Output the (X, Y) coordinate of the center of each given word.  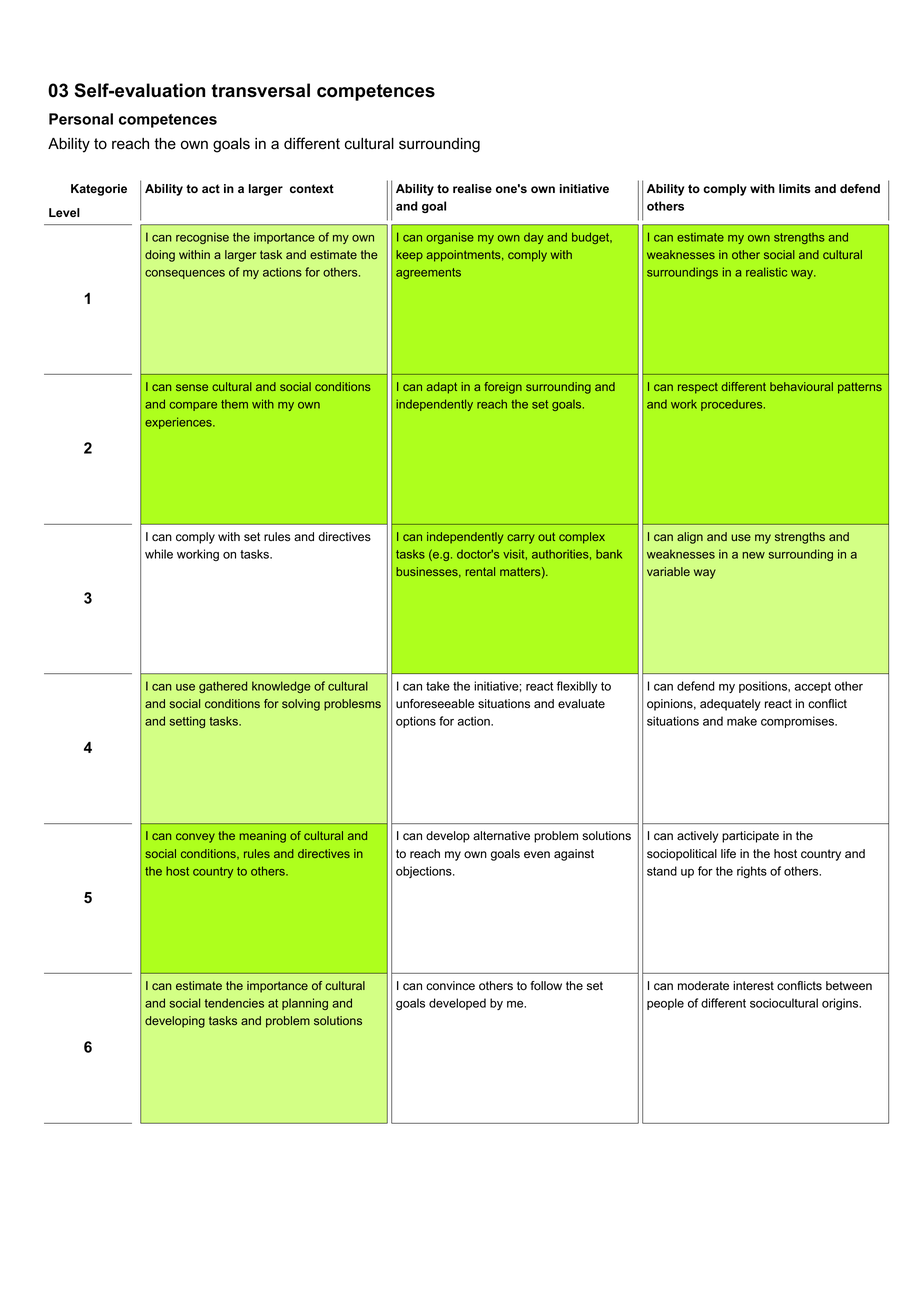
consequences (185, 274)
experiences (179, 423)
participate (750, 837)
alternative (501, 836)
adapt (442, 388)
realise (472, 188)
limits (795, 188)
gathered (223, 687)
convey (195, 838)
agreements (428, 273)
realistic (766, 272)
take (438, 686)
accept (813, 687)
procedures (733, 405)
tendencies (234, 1003)
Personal (81, 119)
